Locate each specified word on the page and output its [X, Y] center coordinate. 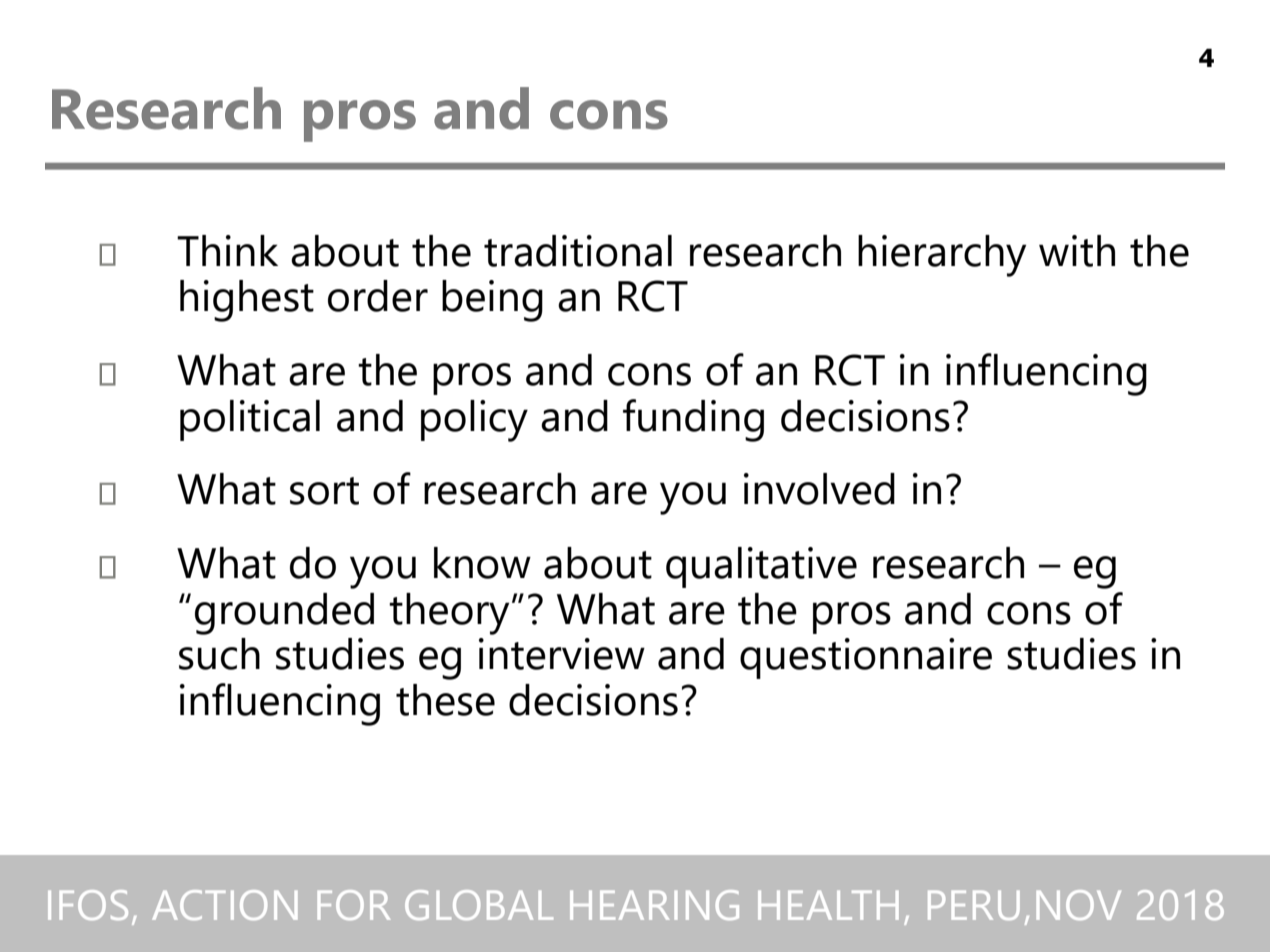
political [250, 420]
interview [562, 654]
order [378, 296]
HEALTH [828, 905]
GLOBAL [479, 905]
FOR [354, 905]
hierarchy [942, 256]
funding [693, 420]
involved [819, 489]
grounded [284, 614]
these [445, 700]
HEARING [654, 905]
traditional [578, 251]
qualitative [761, 567]
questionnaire [866, 658]
